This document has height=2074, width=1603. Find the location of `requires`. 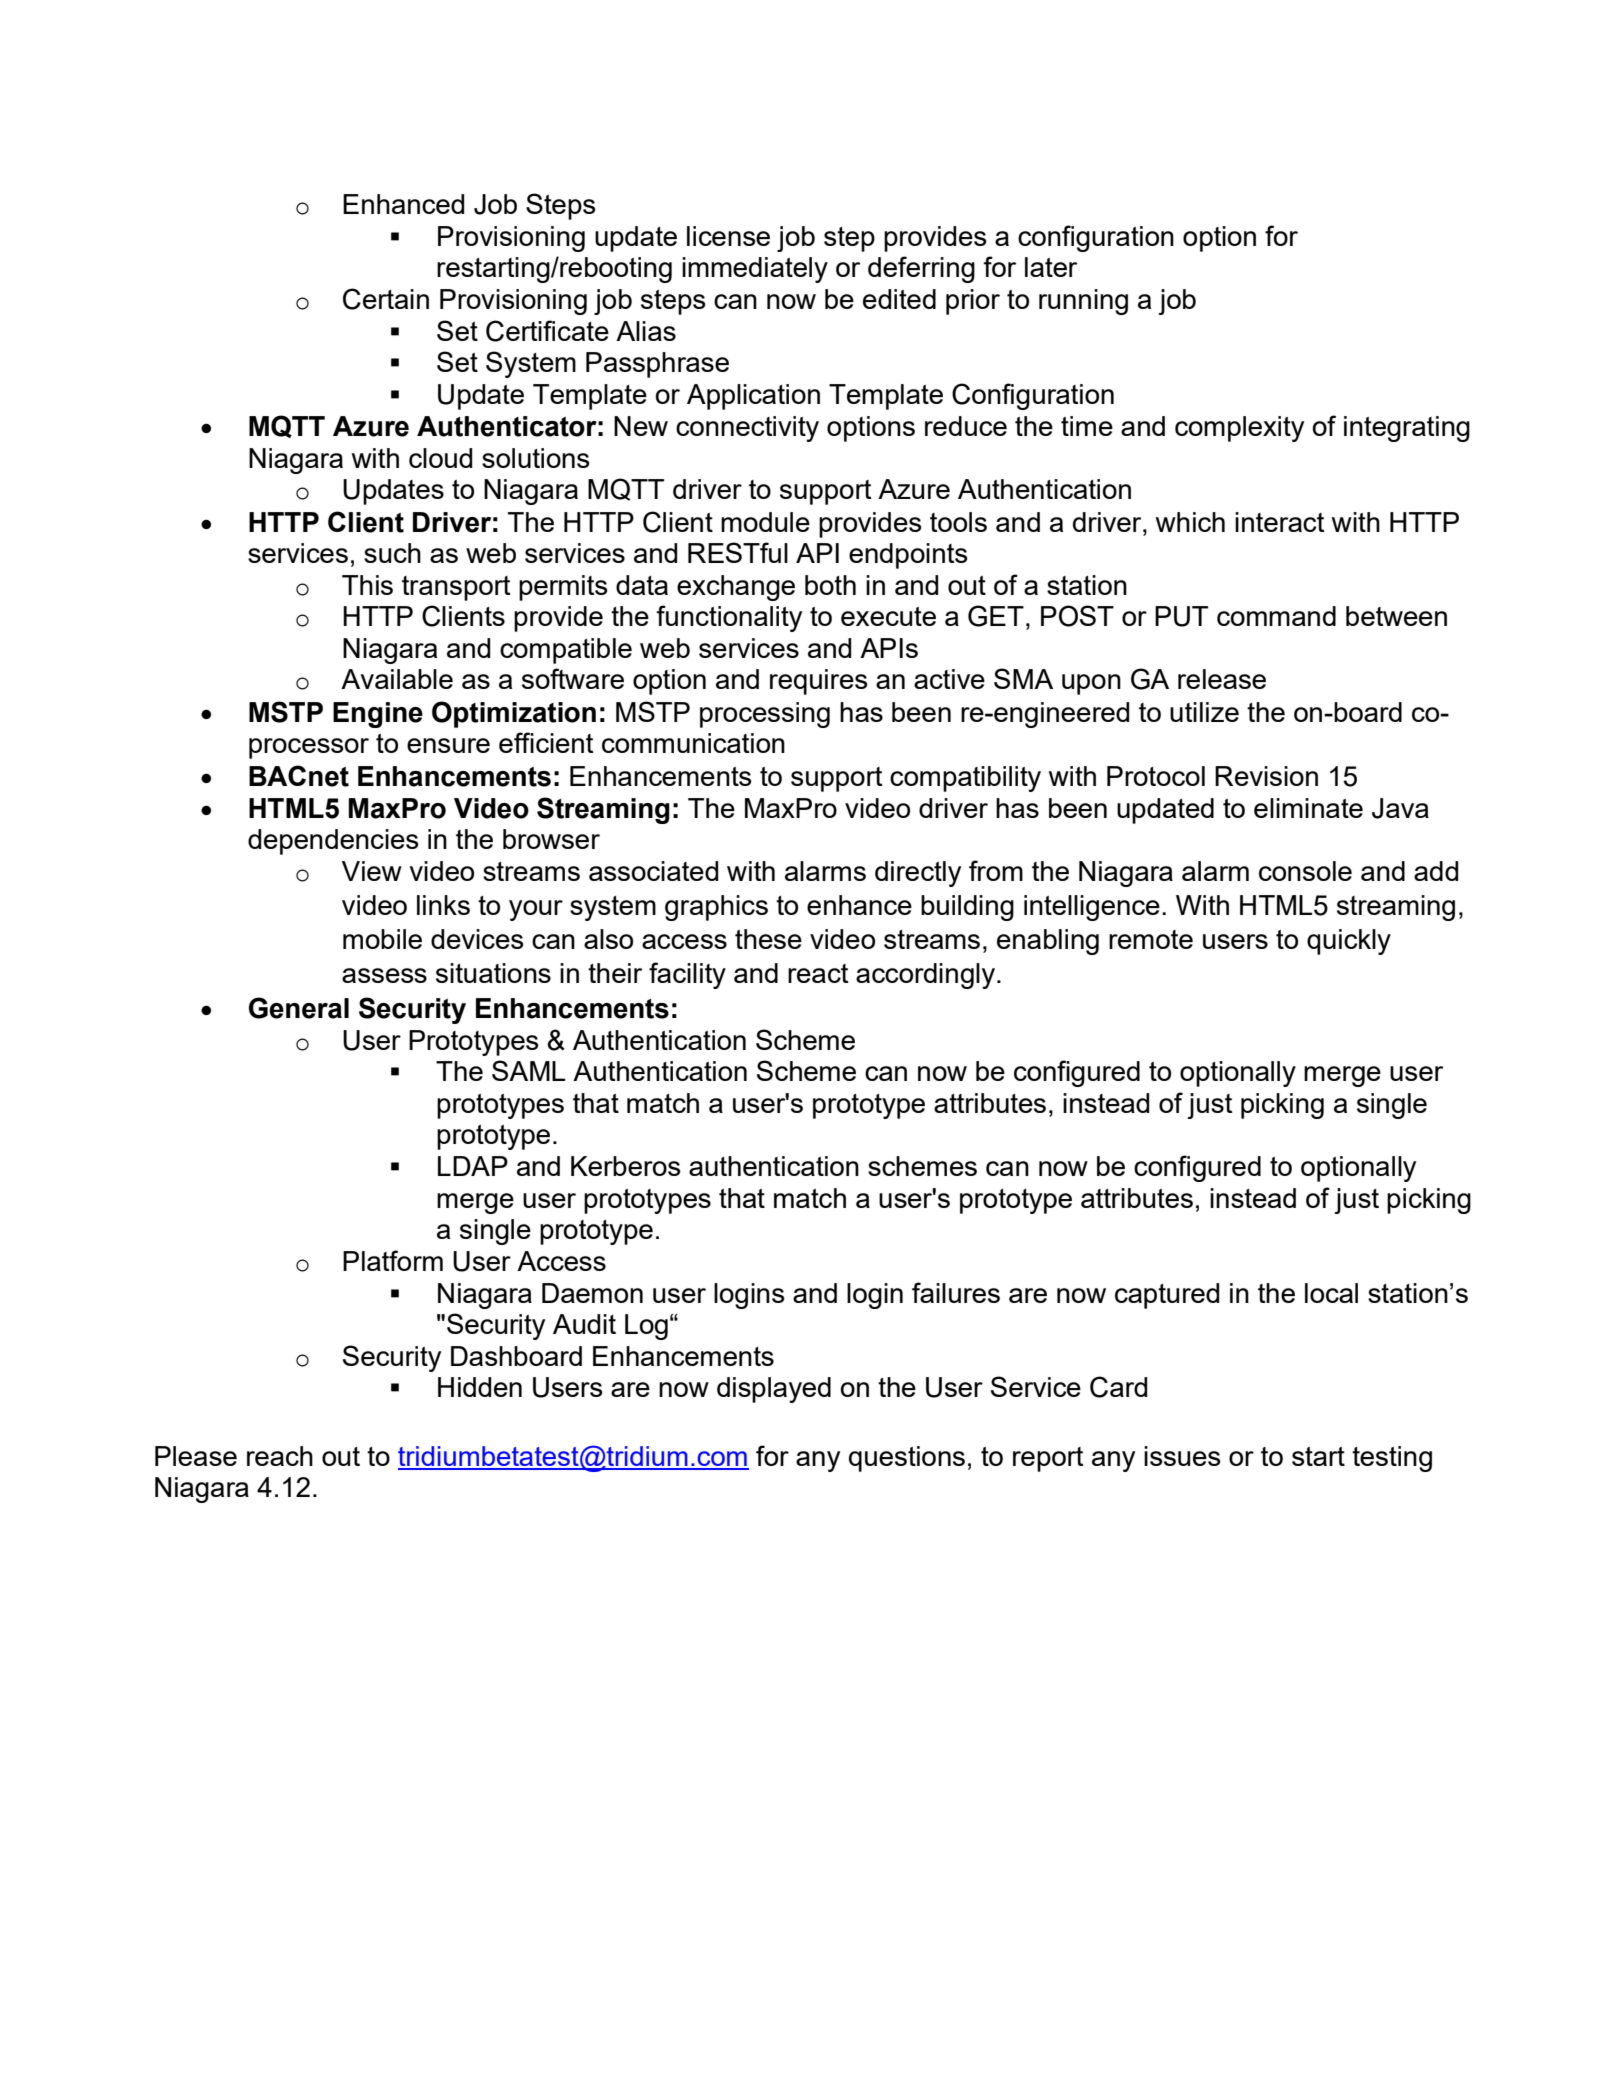

requires is located at coordinates (819, 682).
